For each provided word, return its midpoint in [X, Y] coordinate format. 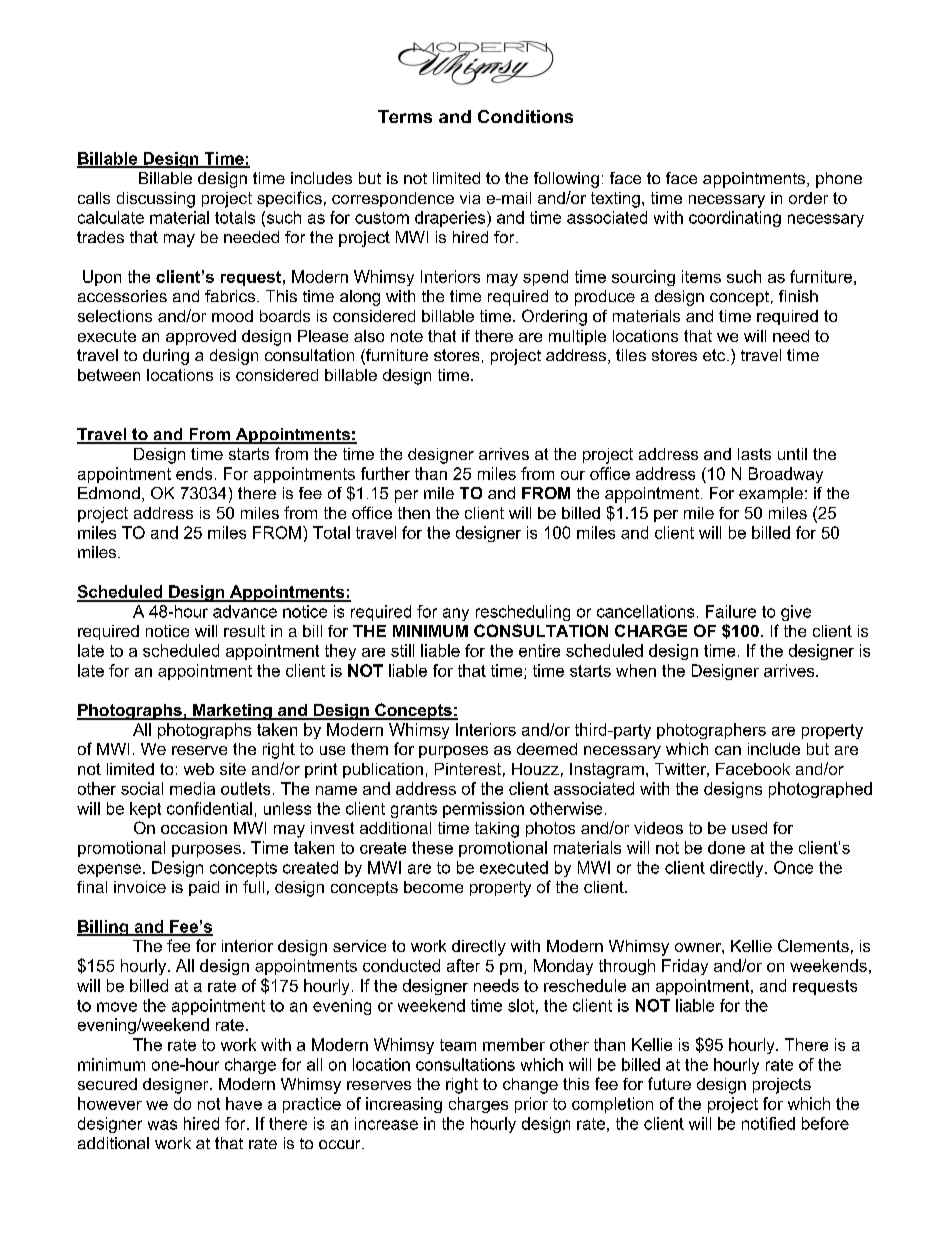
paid [204, 888]
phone [839, 180]
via [470, 198]
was [162, 1125]
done [726, 847]
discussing [156, 200]
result [244, 631]
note [407, 336]
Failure [731, 611]
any [456, 614]
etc [715, 355]
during [166, 357]
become [433, 887]
